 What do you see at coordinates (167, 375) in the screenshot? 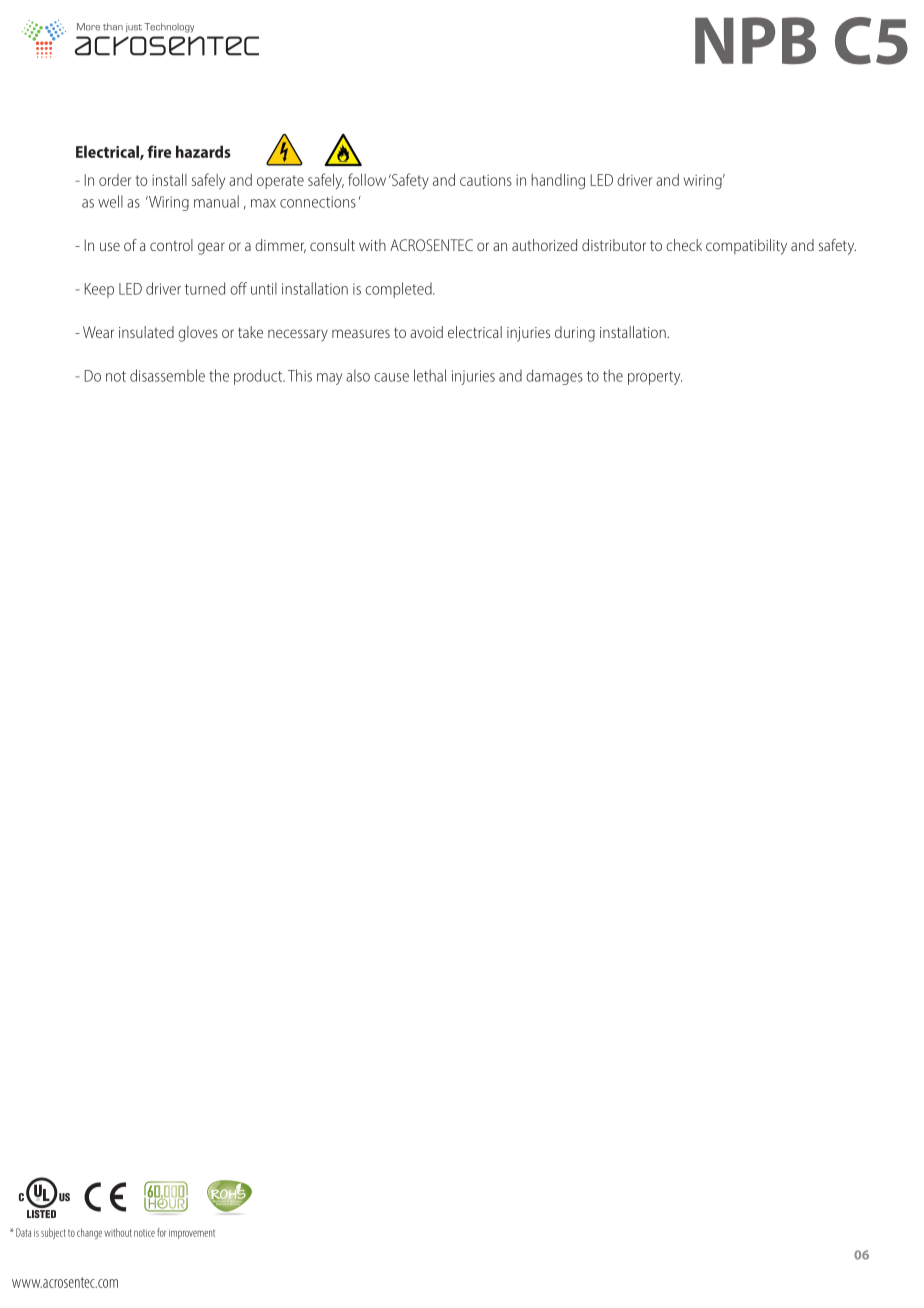
I see `disassemble` at bounding box center [167, 375].
